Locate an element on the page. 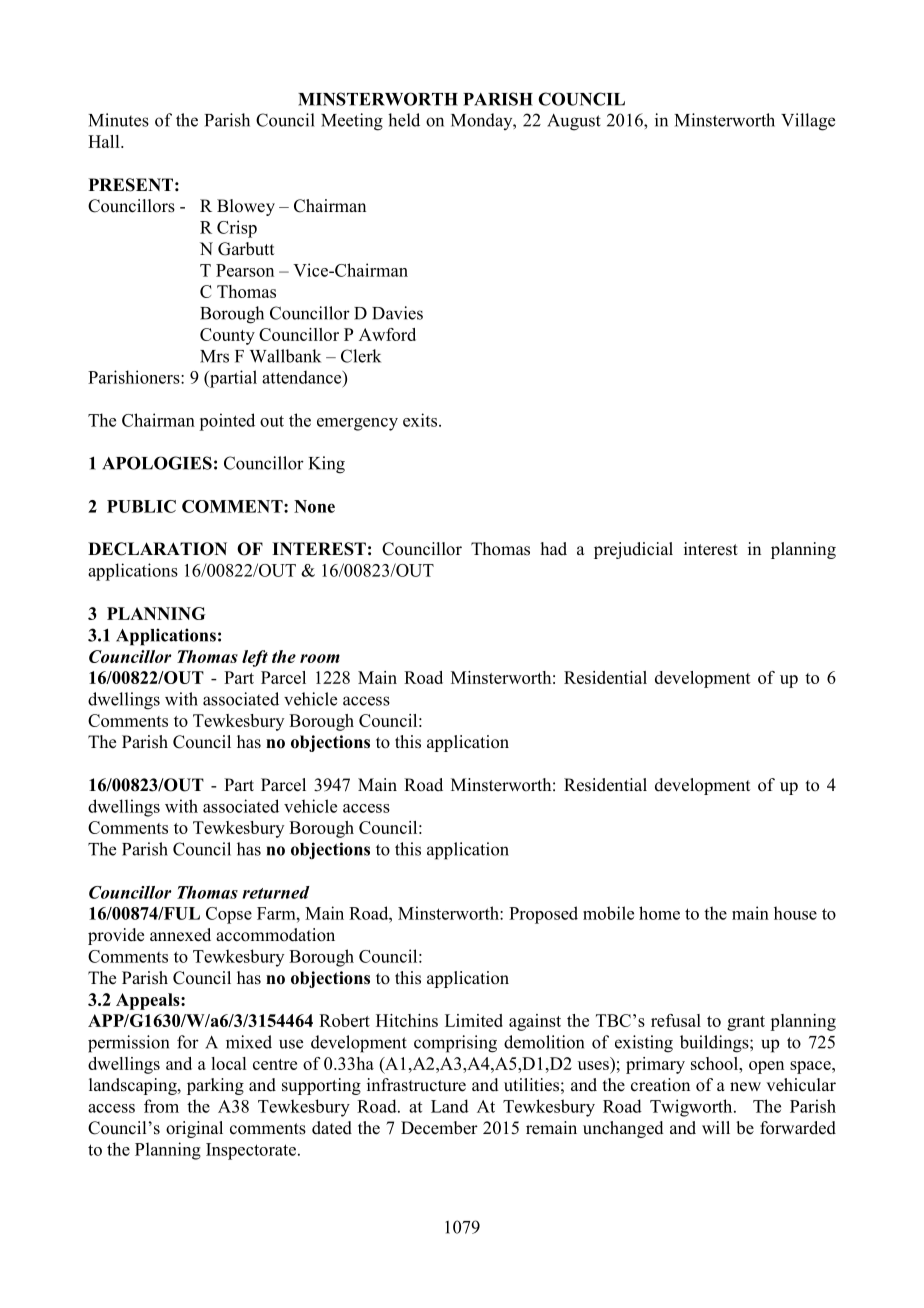 This page has height=1308, width=924. room is located at coordinates (320, 658).
